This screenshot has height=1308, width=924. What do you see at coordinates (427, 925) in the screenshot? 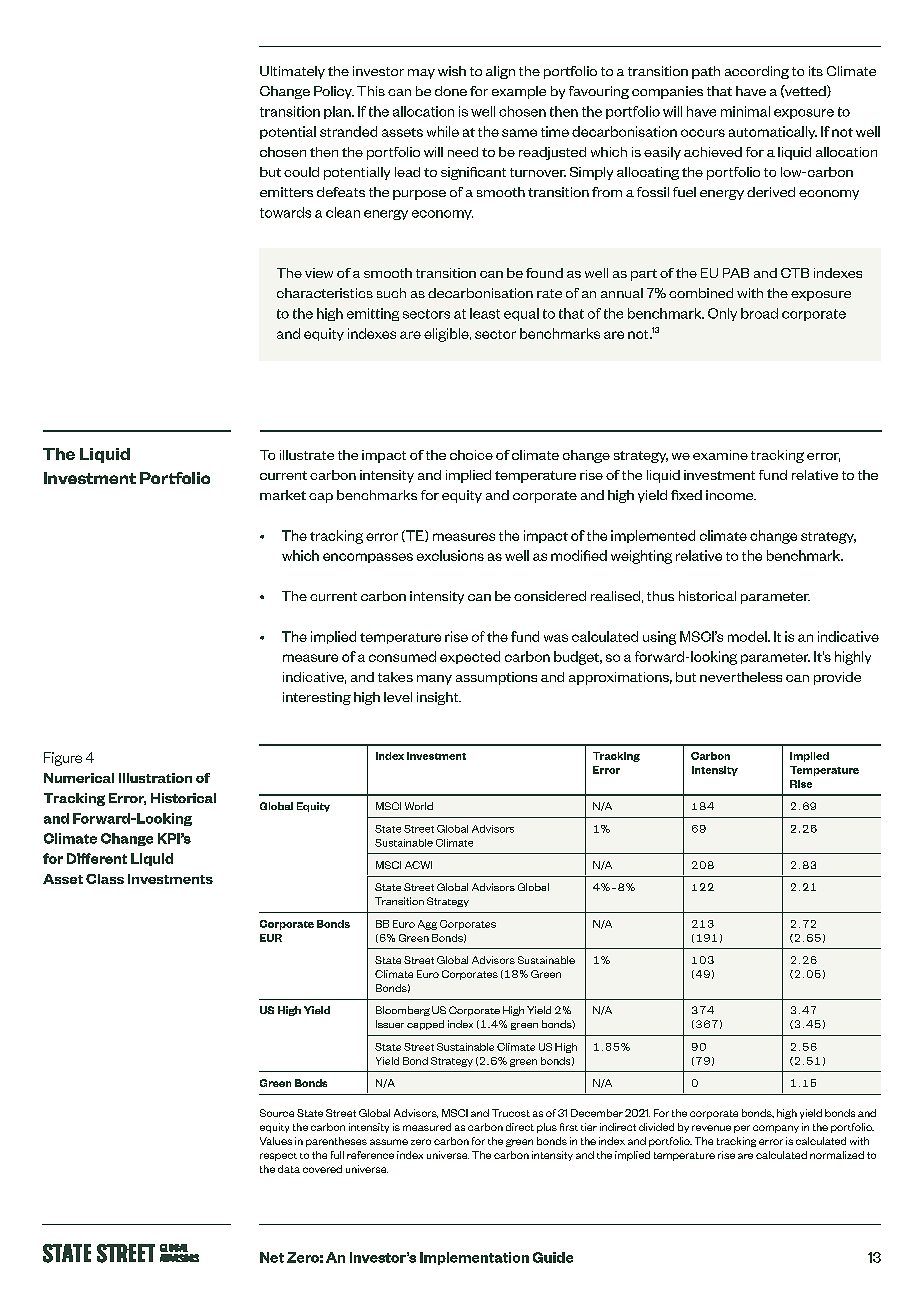
I see `Agg` at bounding box center [427, 925].
